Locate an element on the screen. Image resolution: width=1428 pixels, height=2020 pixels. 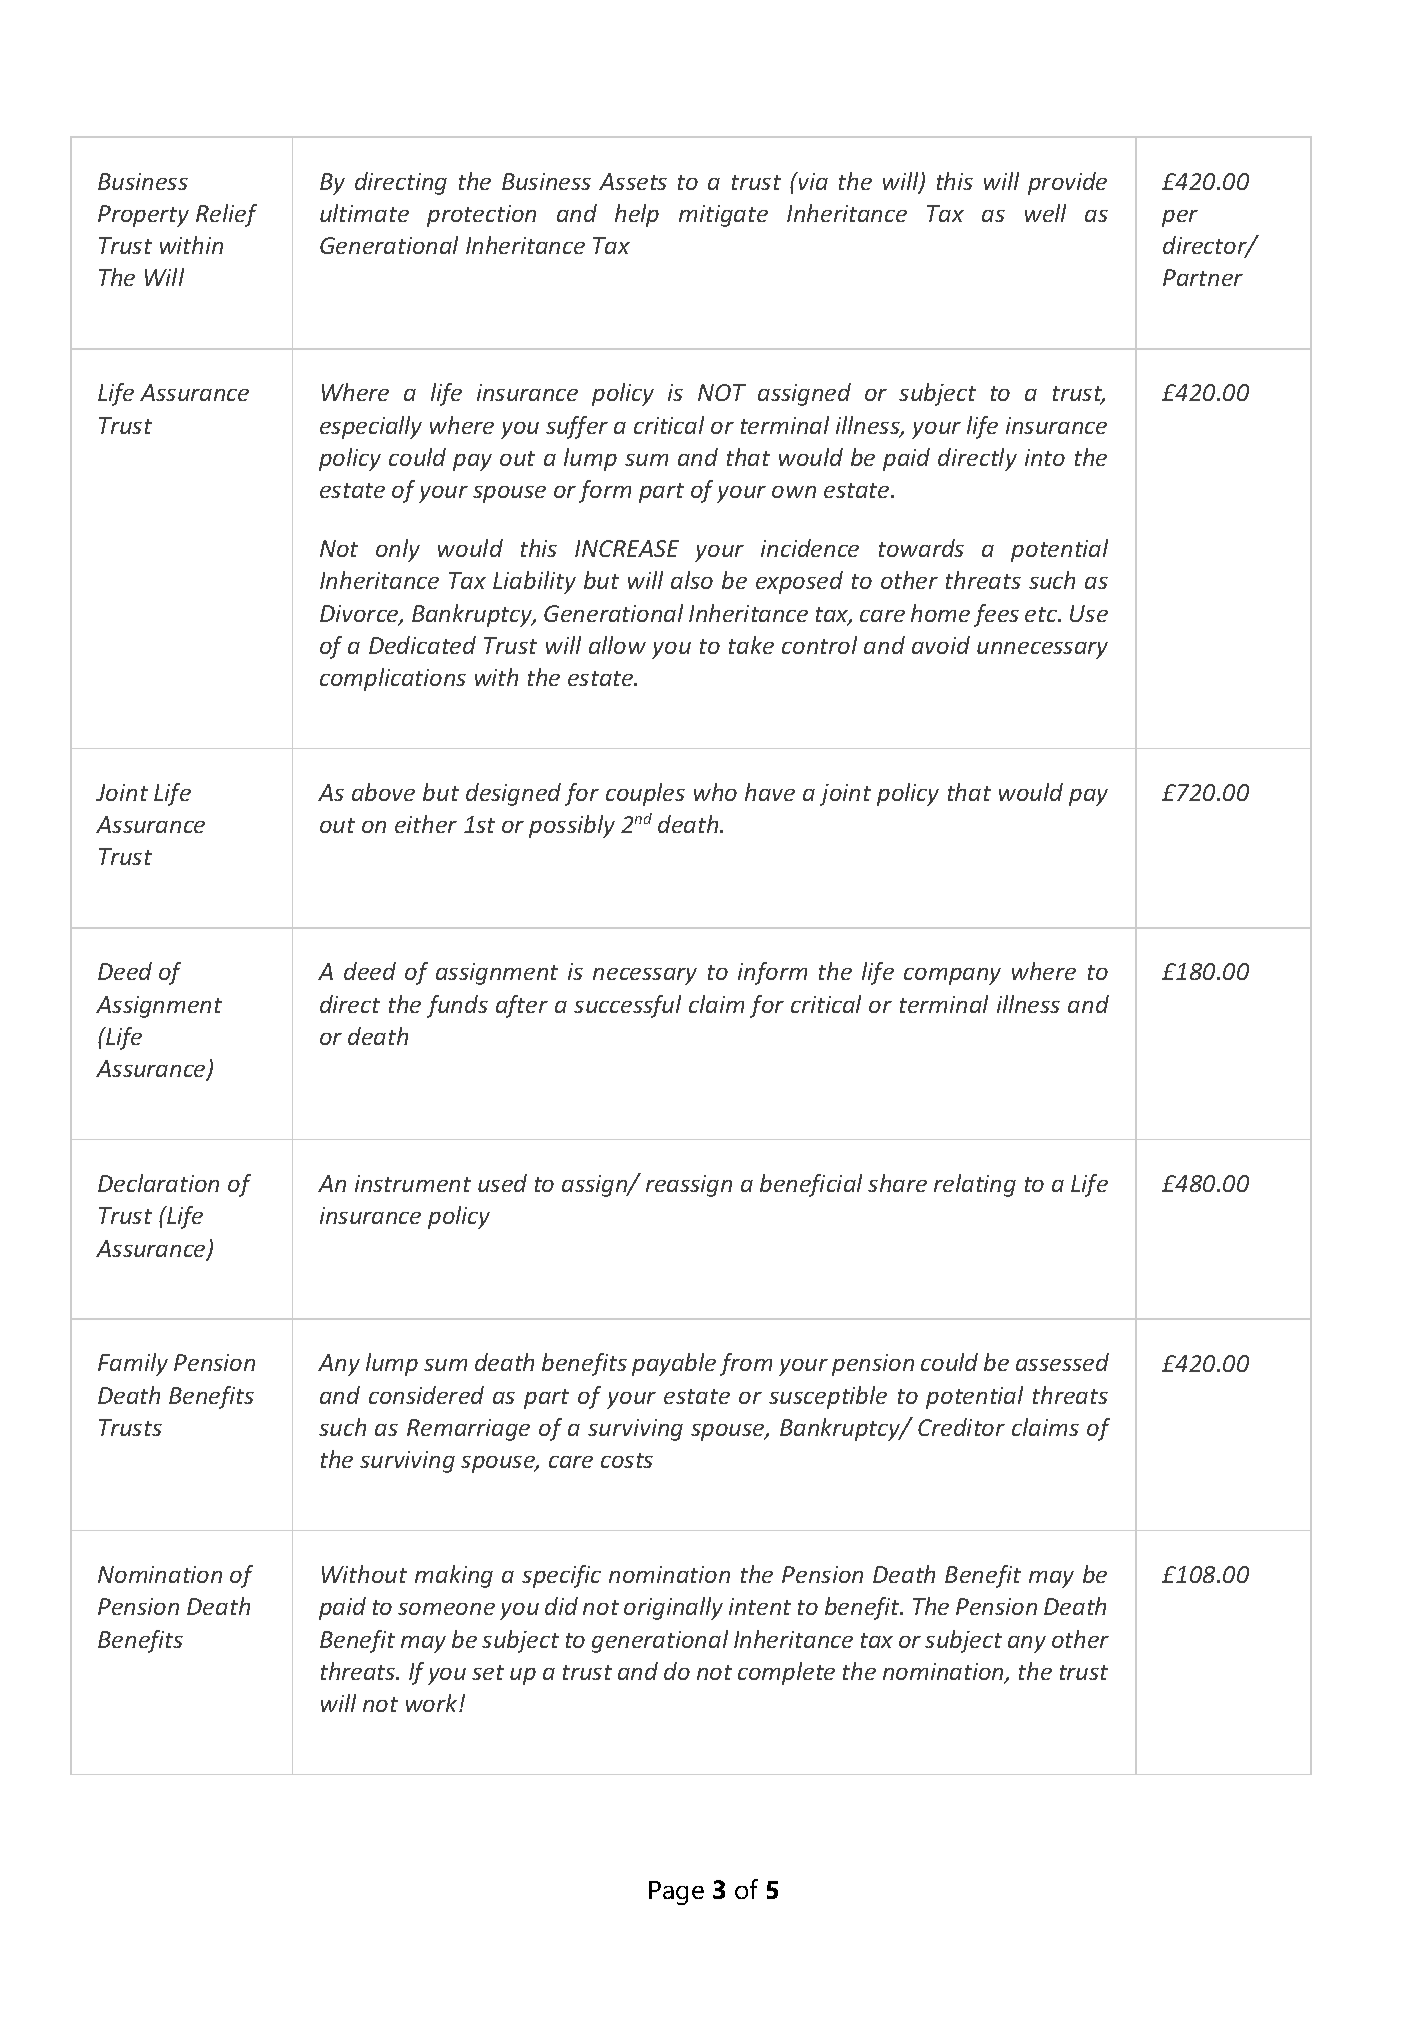
Family is located at coordinates (133, 1364).
